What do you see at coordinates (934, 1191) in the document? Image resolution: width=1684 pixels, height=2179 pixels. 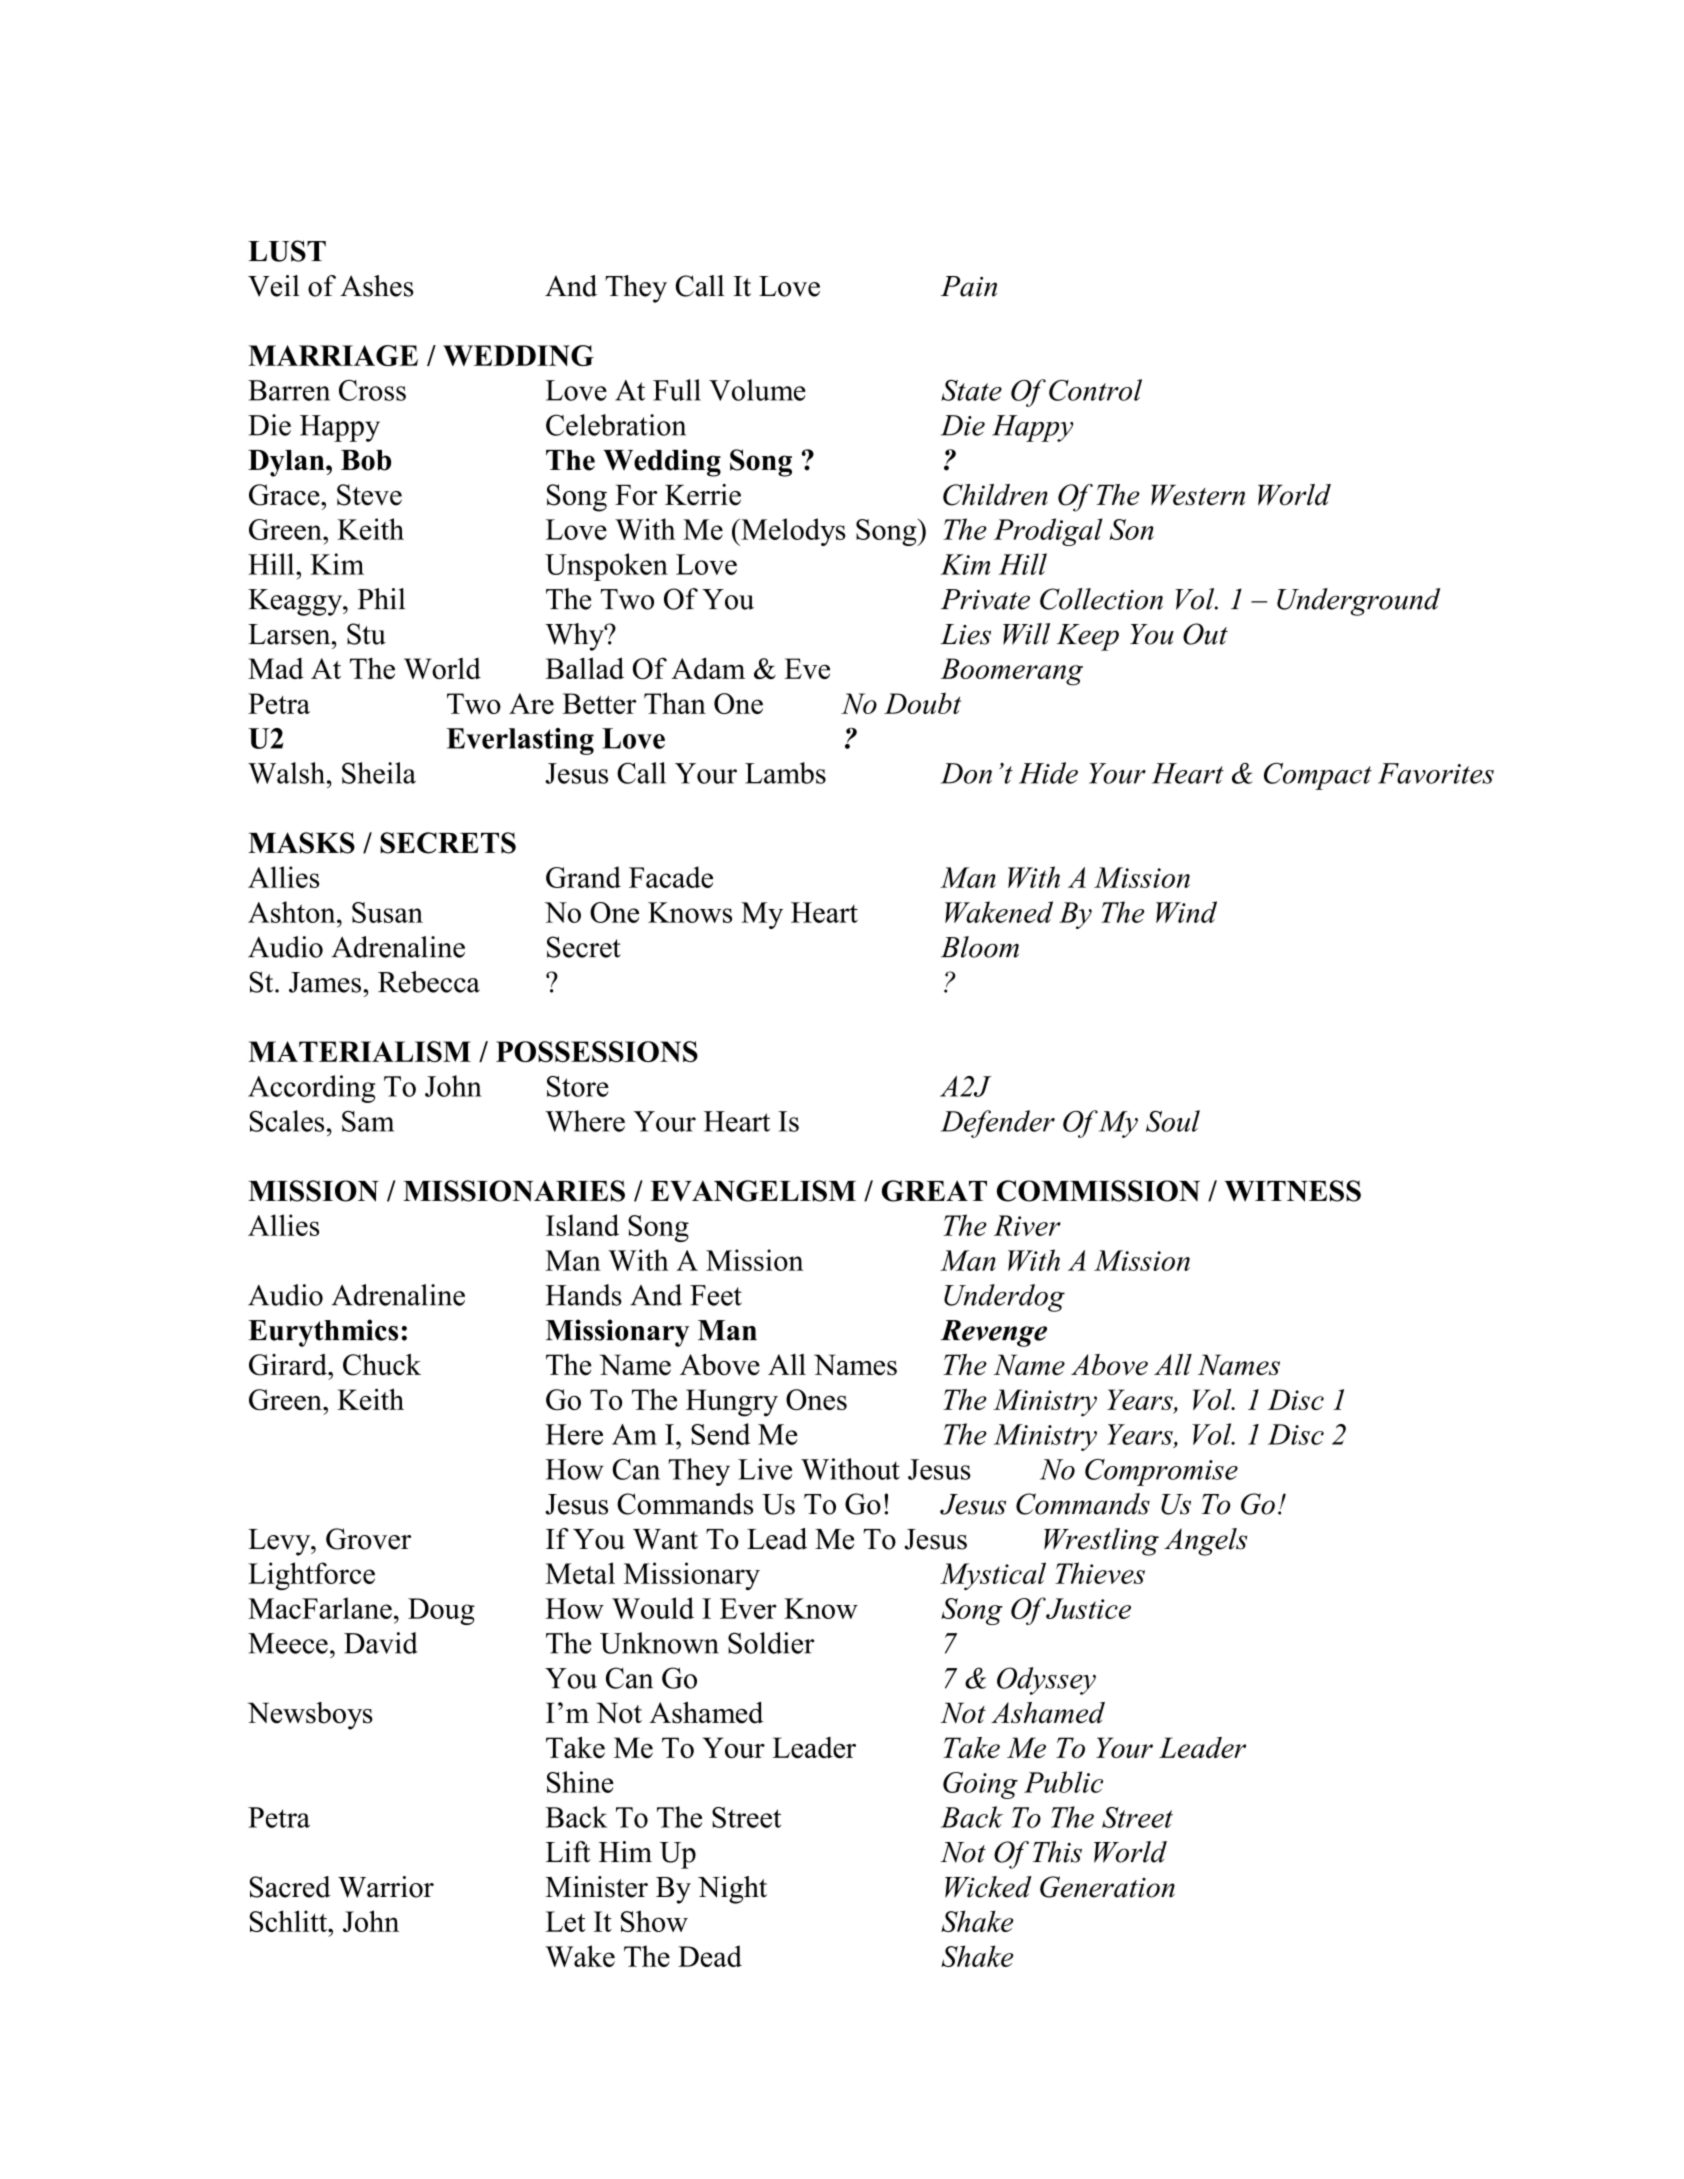 I see `GREAT` at bounding box center [934, 1191].
